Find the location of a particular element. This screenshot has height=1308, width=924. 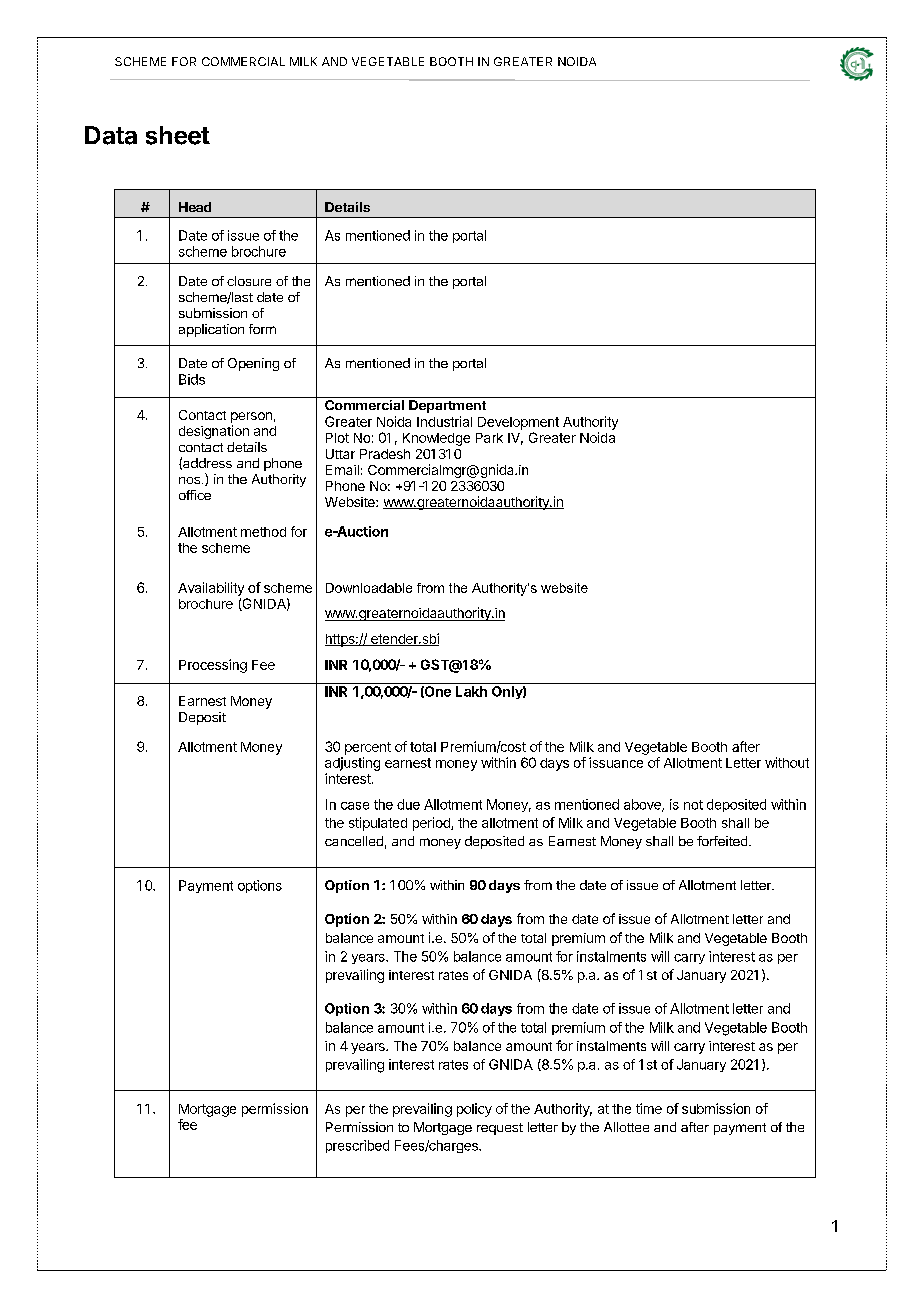

policy is located at coordinates (474, 1110).
